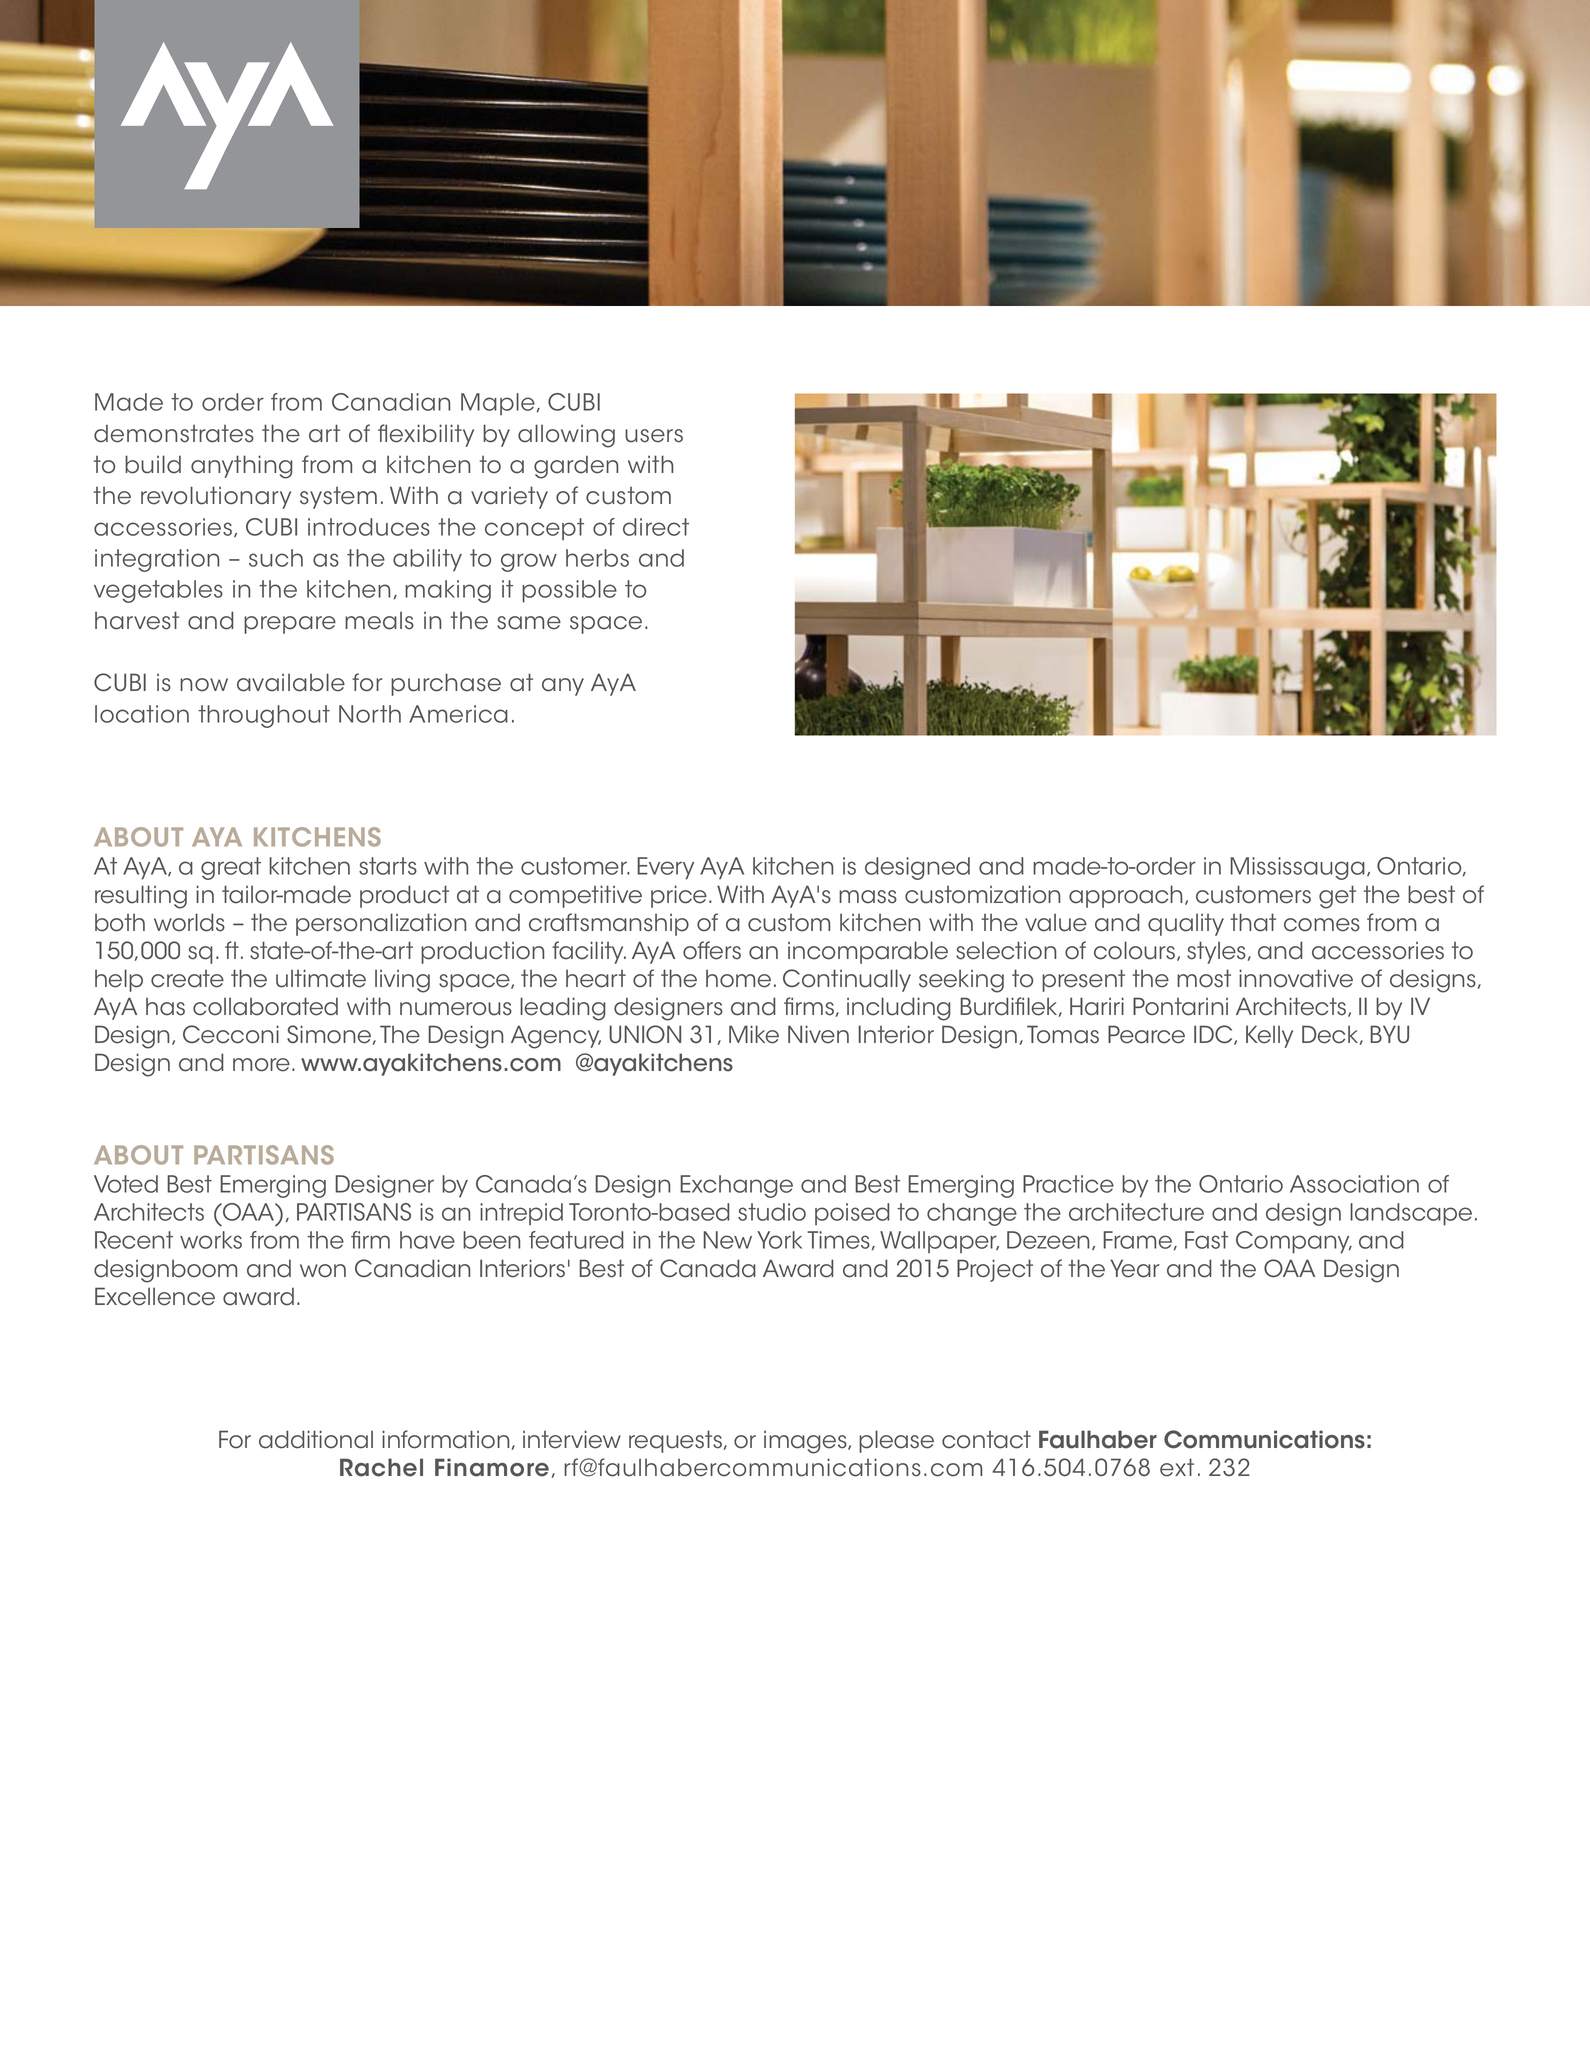  I want to click on anything, so click(242, 467).
